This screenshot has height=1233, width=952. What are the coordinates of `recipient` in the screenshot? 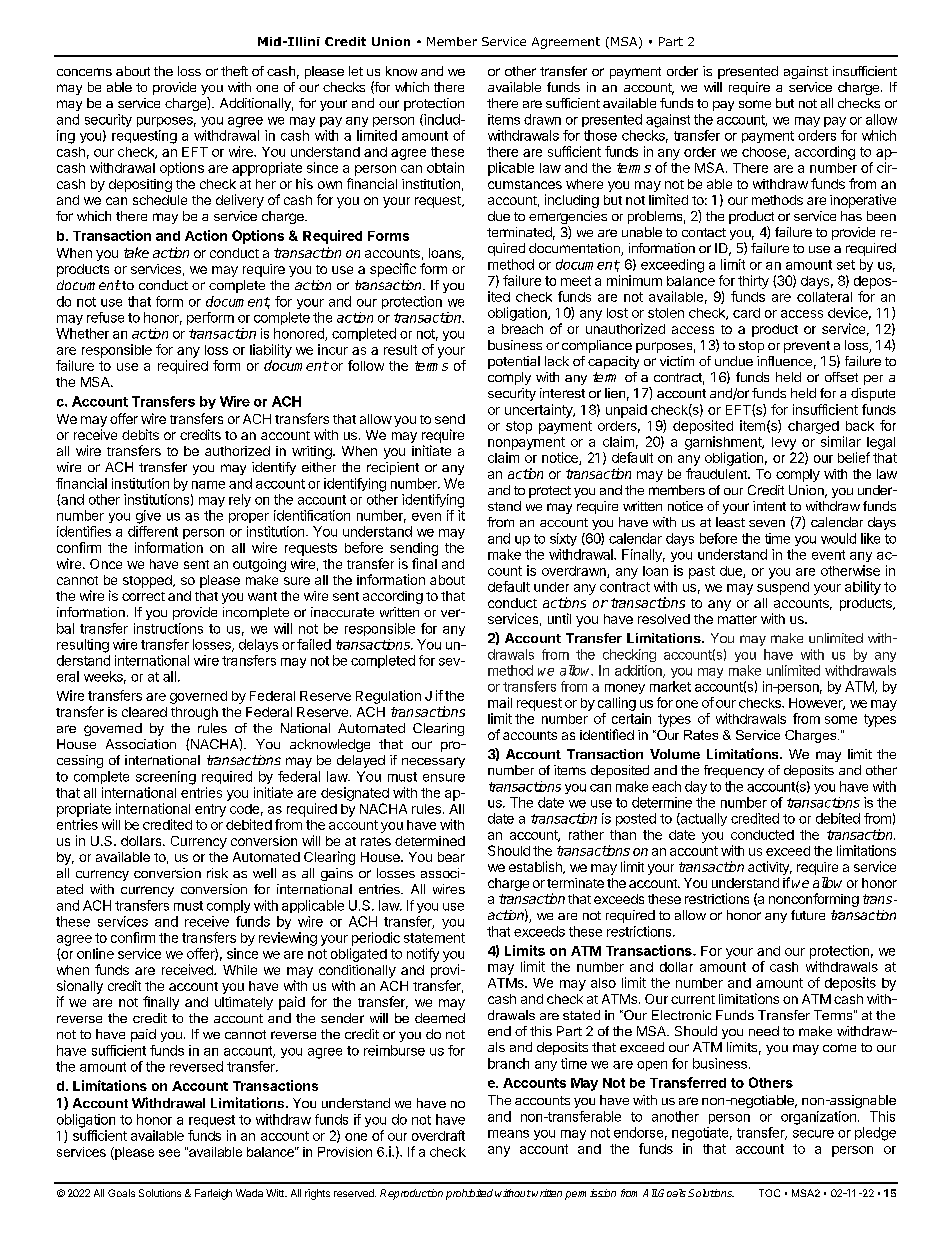 It's located at (393, 468).
